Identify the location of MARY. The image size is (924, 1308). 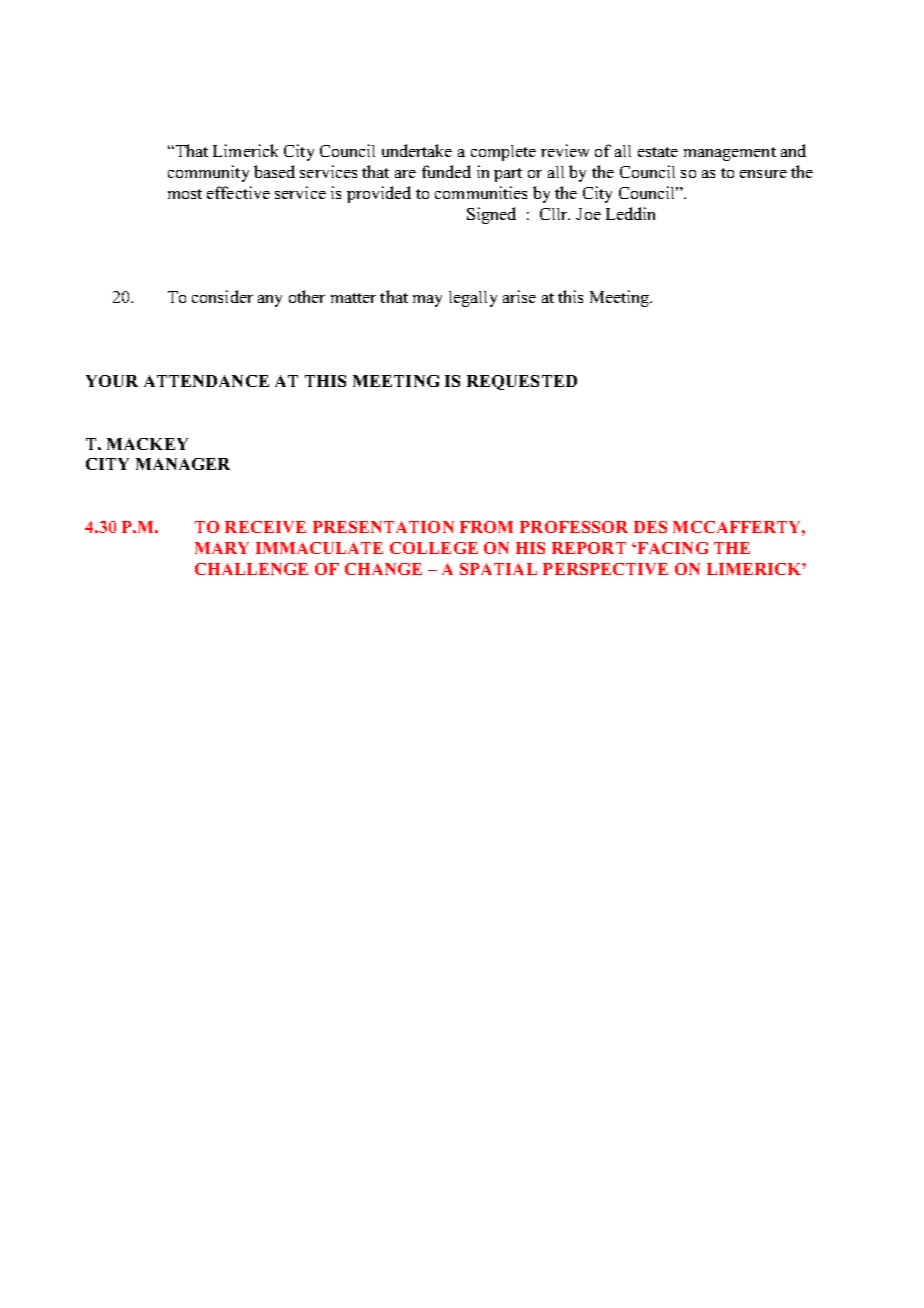
(222, 548).
